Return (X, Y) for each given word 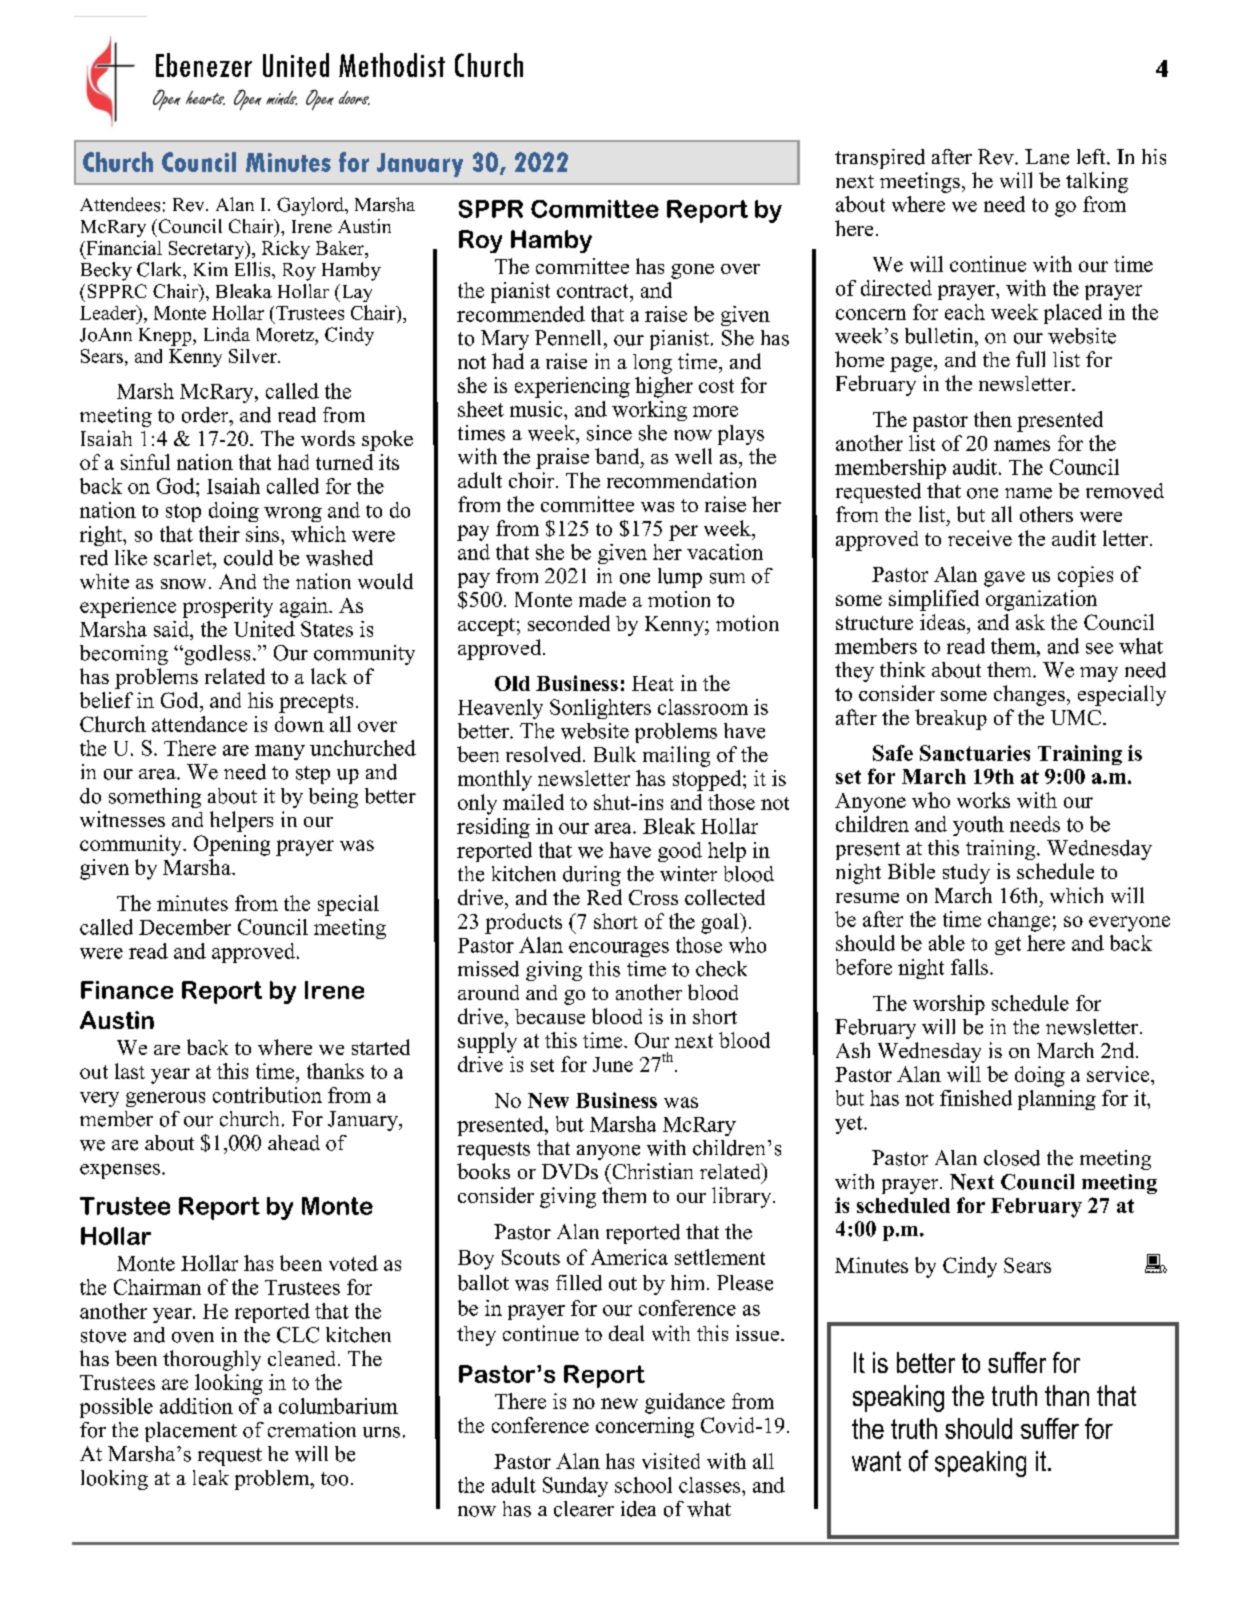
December (185, 927)
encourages (619, 949)
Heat (653, 683)
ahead (294, 1143)
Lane (1047, 157)
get (1008, 946)
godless (216, 655)
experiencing (572, 387)
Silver (254, 356)
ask (1030, 622)
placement (191, 1432)
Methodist (392, 65)
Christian (651, 1171)
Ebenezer (204, 65)
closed (1012, 1158)
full (1030, 359)
